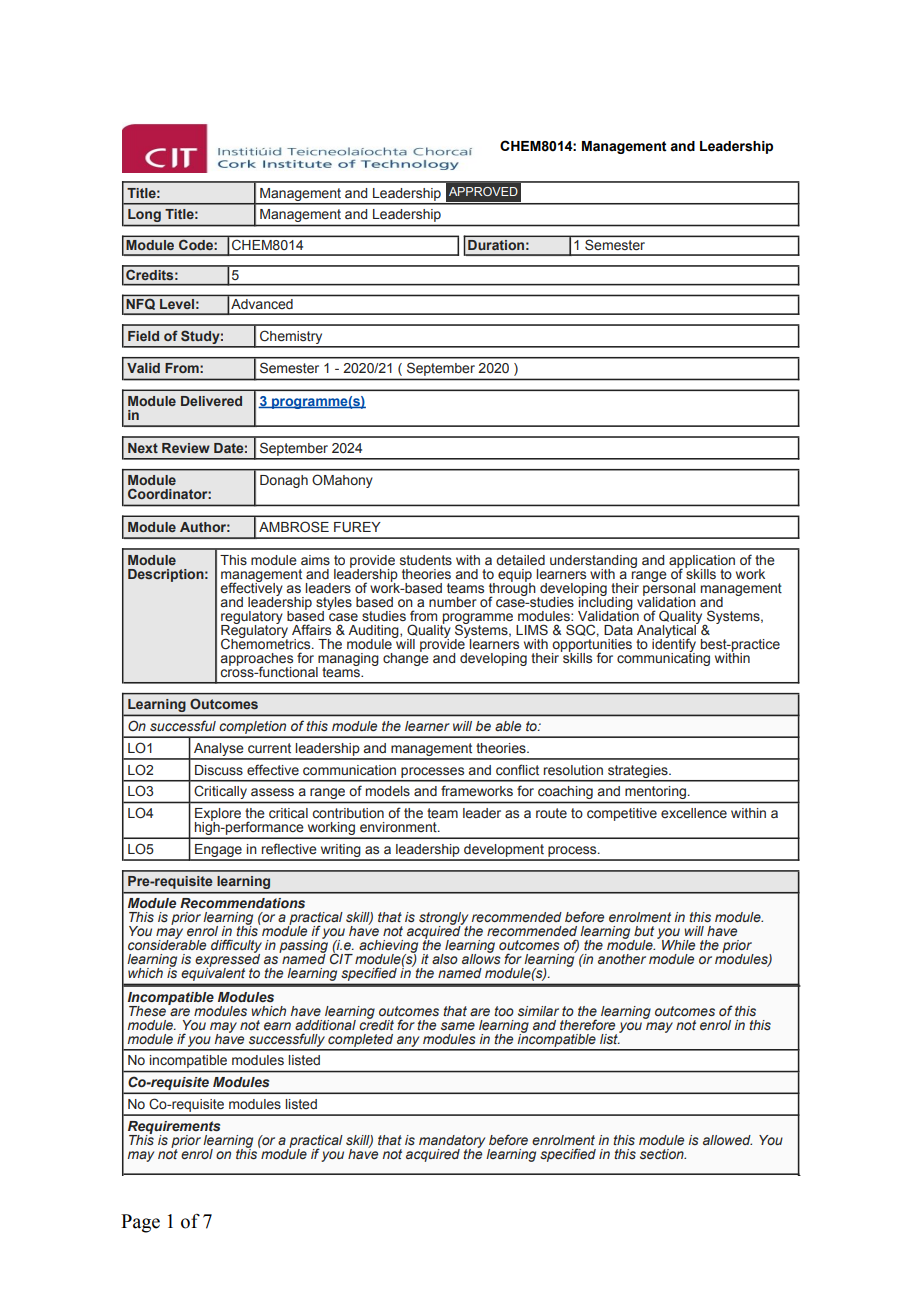  Describe the element at coordinates (702, 562) in the screenshot. I see `application` at that location.
